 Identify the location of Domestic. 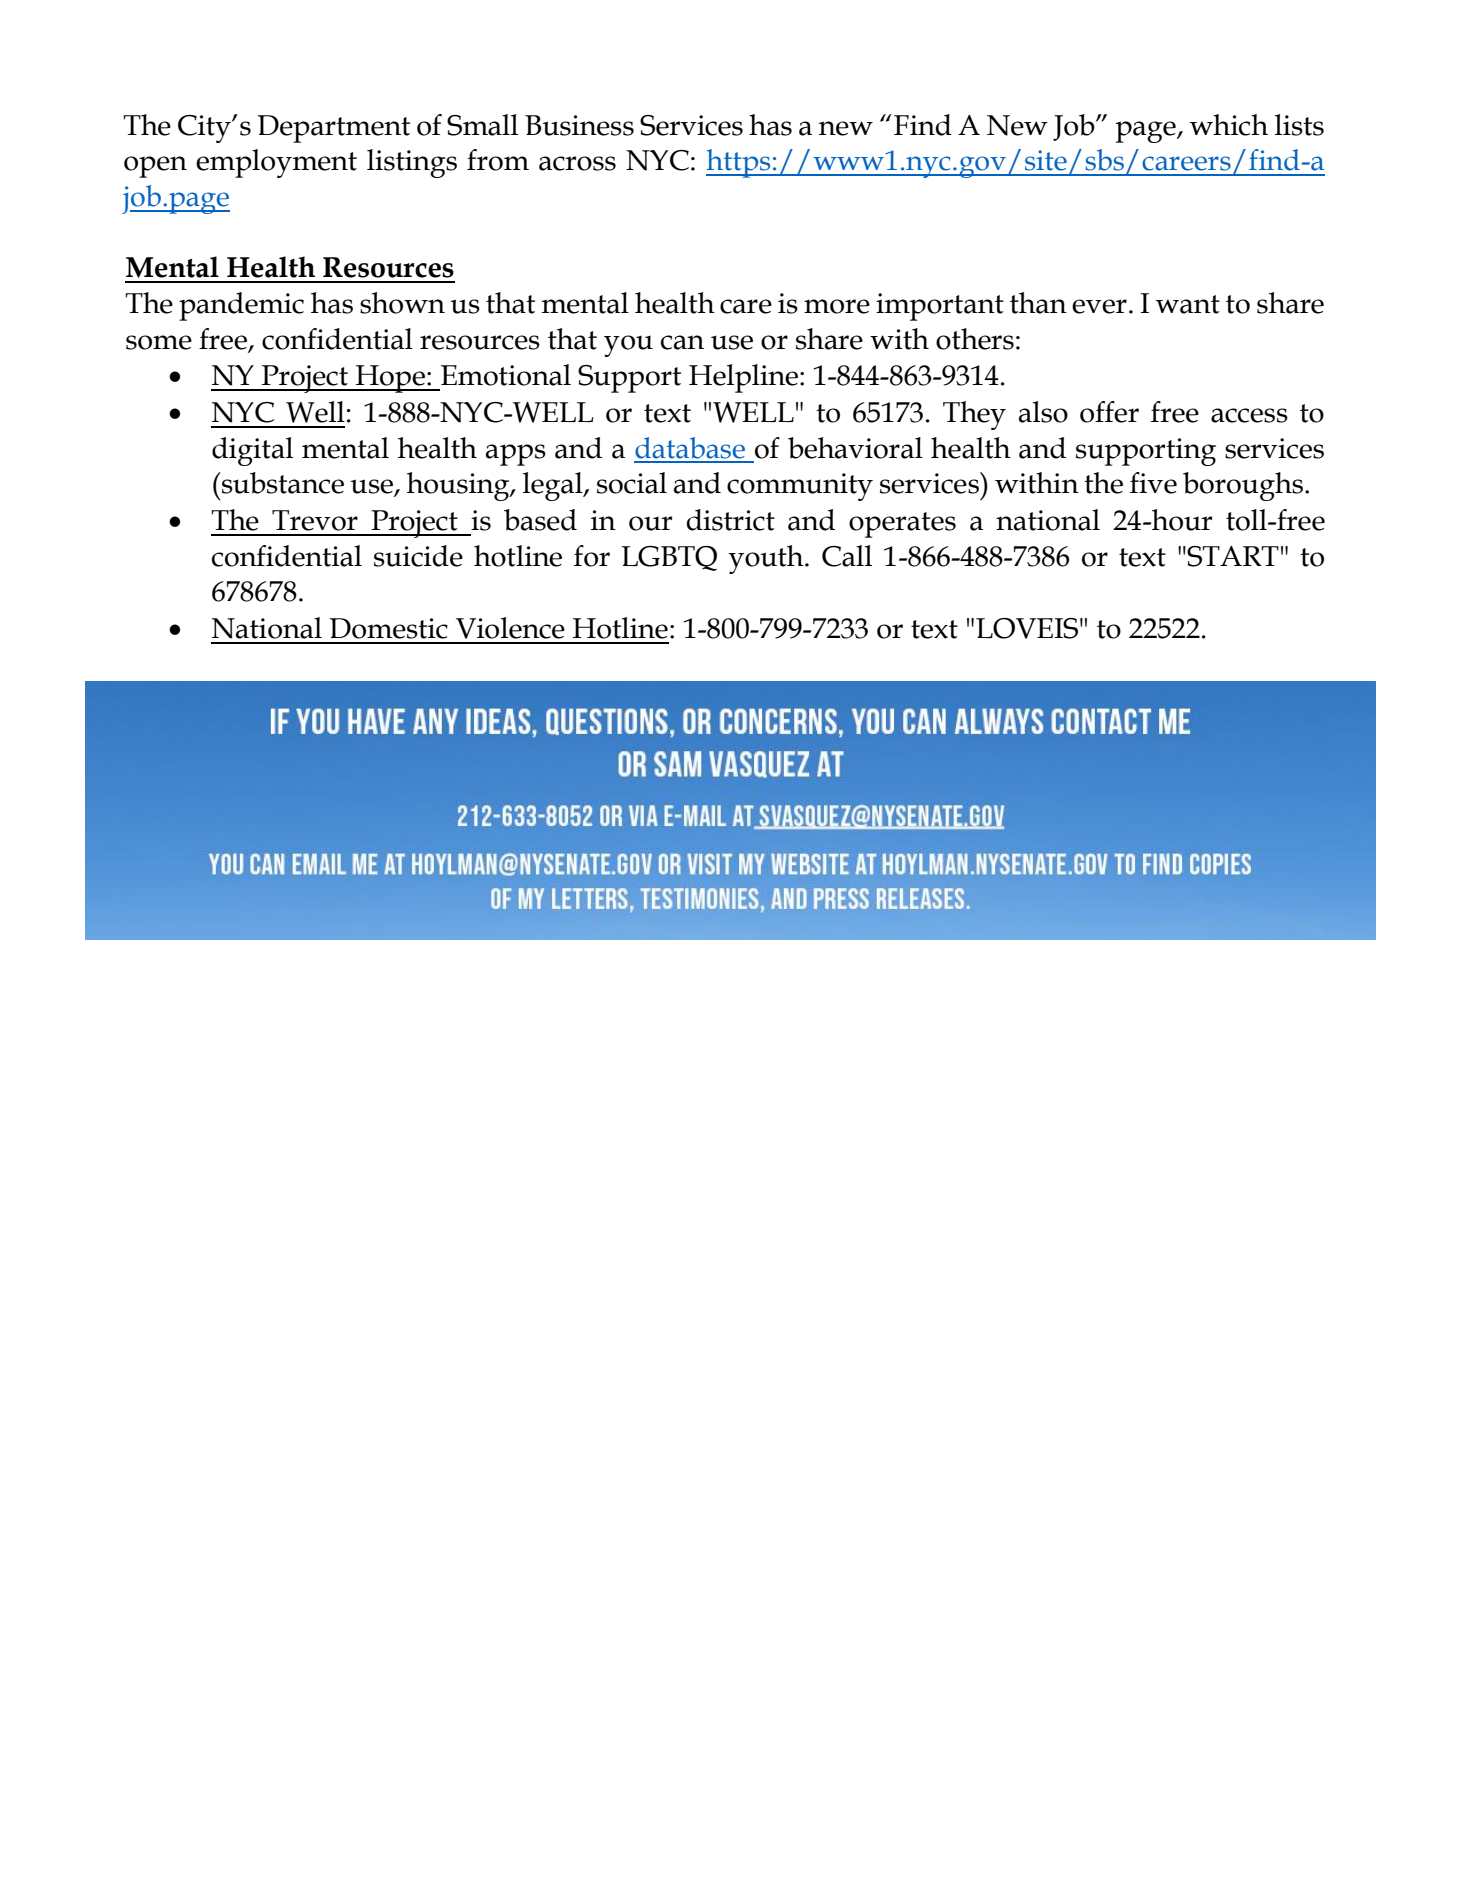
(389, 628).
